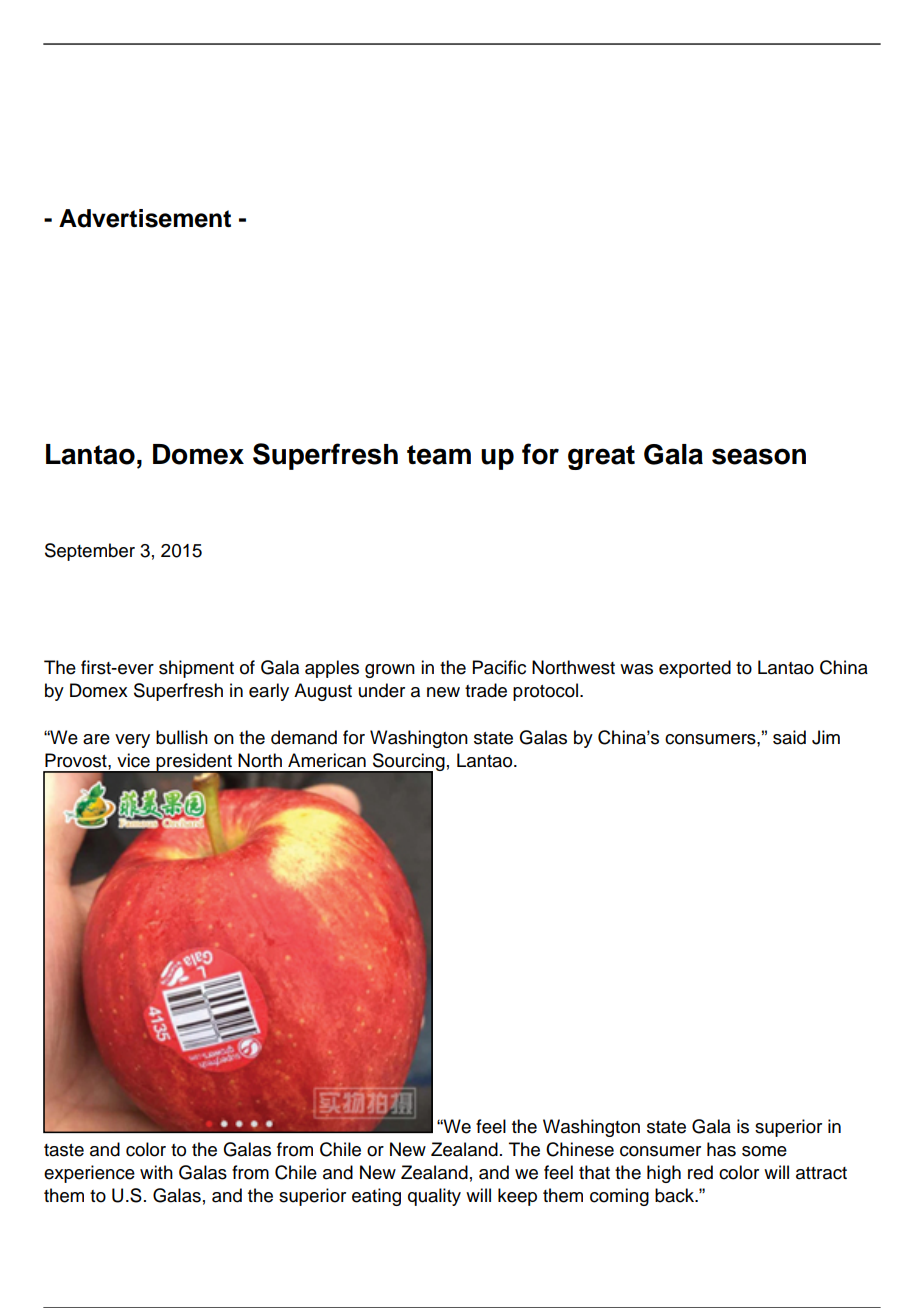 This screenshot has height=1308, width=924. What do you see at coordinates (182, 737) in the screenshot?
I see `bullish` at bounding box center [182, 737].
